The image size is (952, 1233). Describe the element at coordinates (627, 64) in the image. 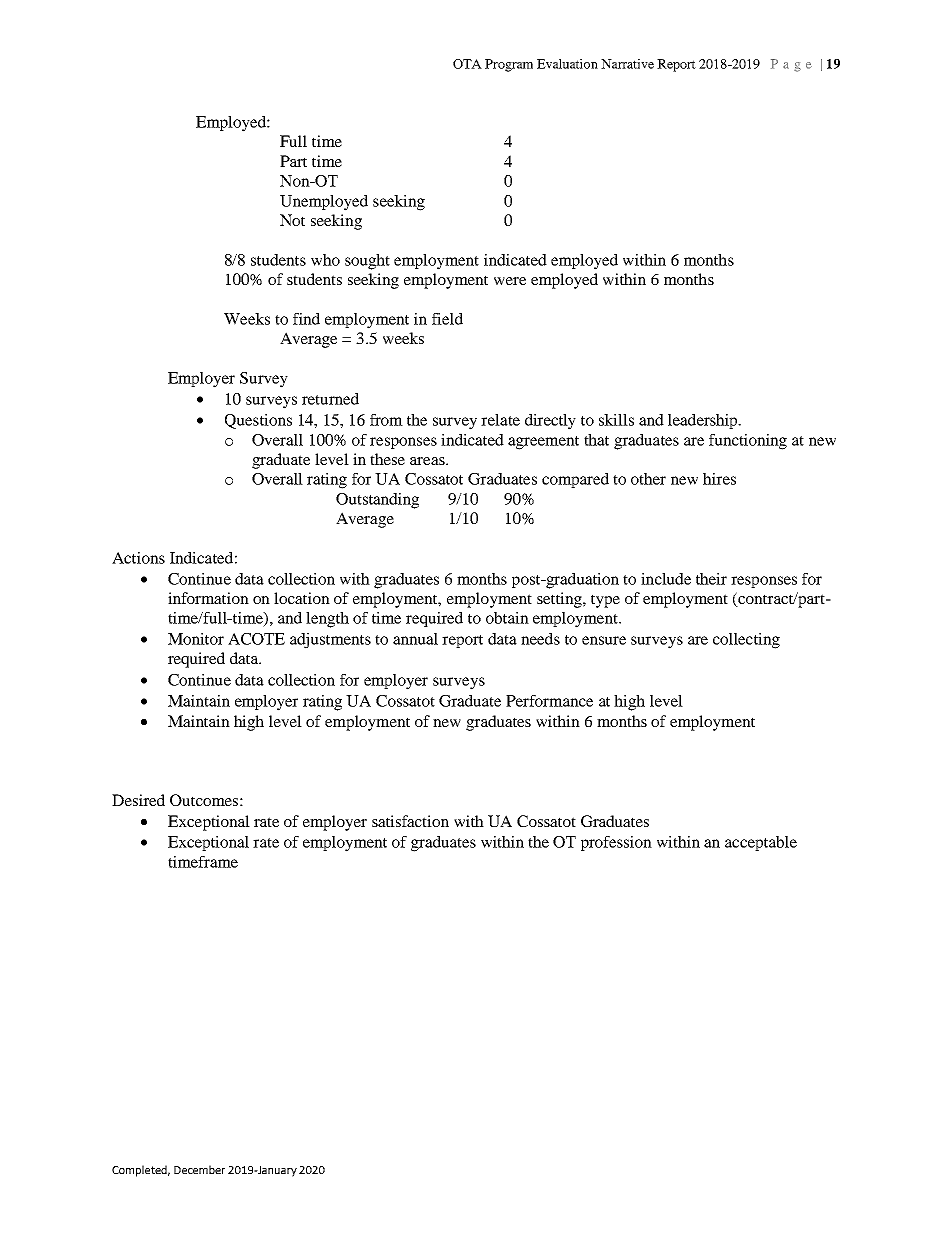

I see `Narrative` at that location.
